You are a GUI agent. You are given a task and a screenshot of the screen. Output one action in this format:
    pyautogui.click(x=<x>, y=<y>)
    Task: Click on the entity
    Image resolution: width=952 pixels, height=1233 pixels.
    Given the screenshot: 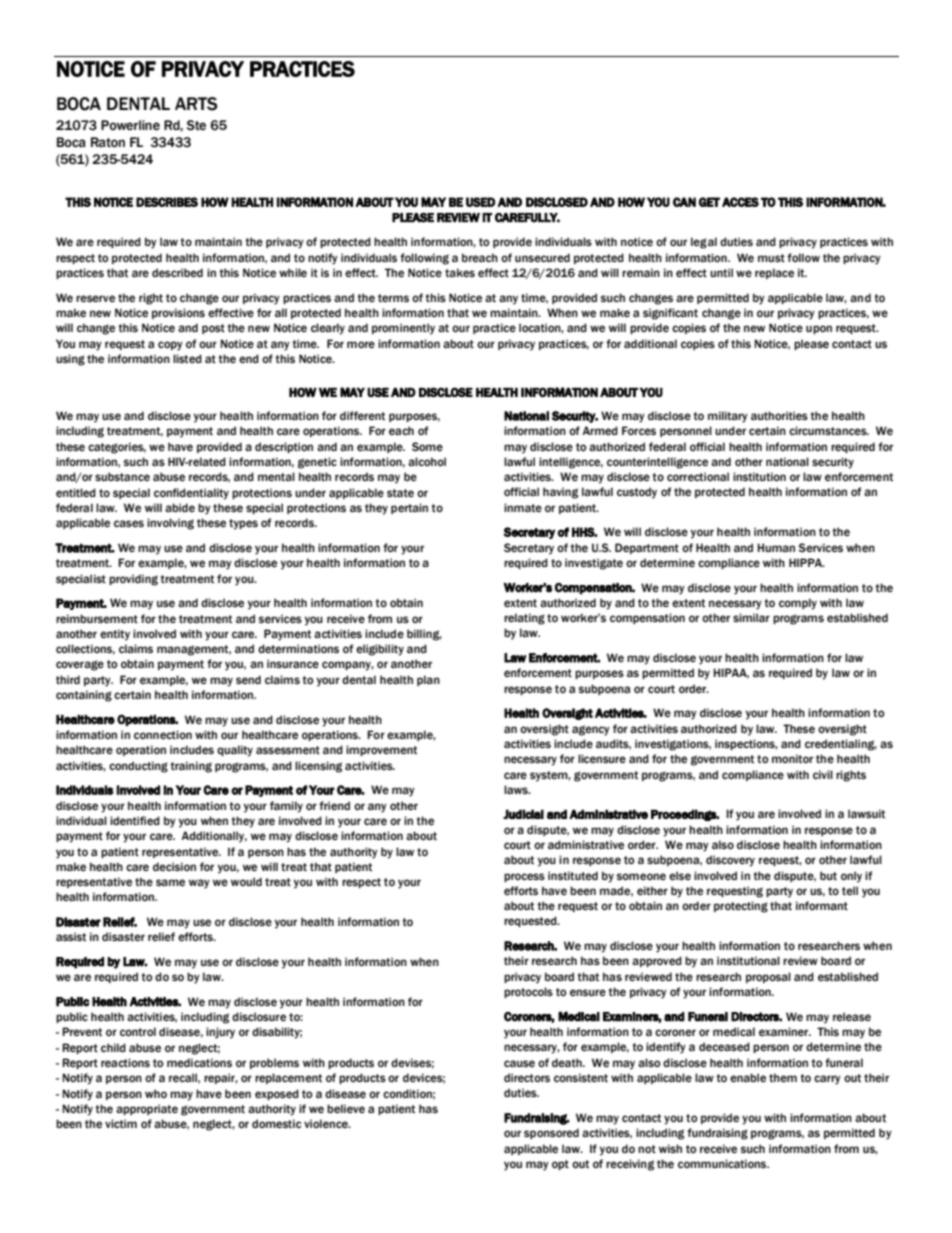 What is the action you would take?
    pyautogui.click(x=115, y=635)
